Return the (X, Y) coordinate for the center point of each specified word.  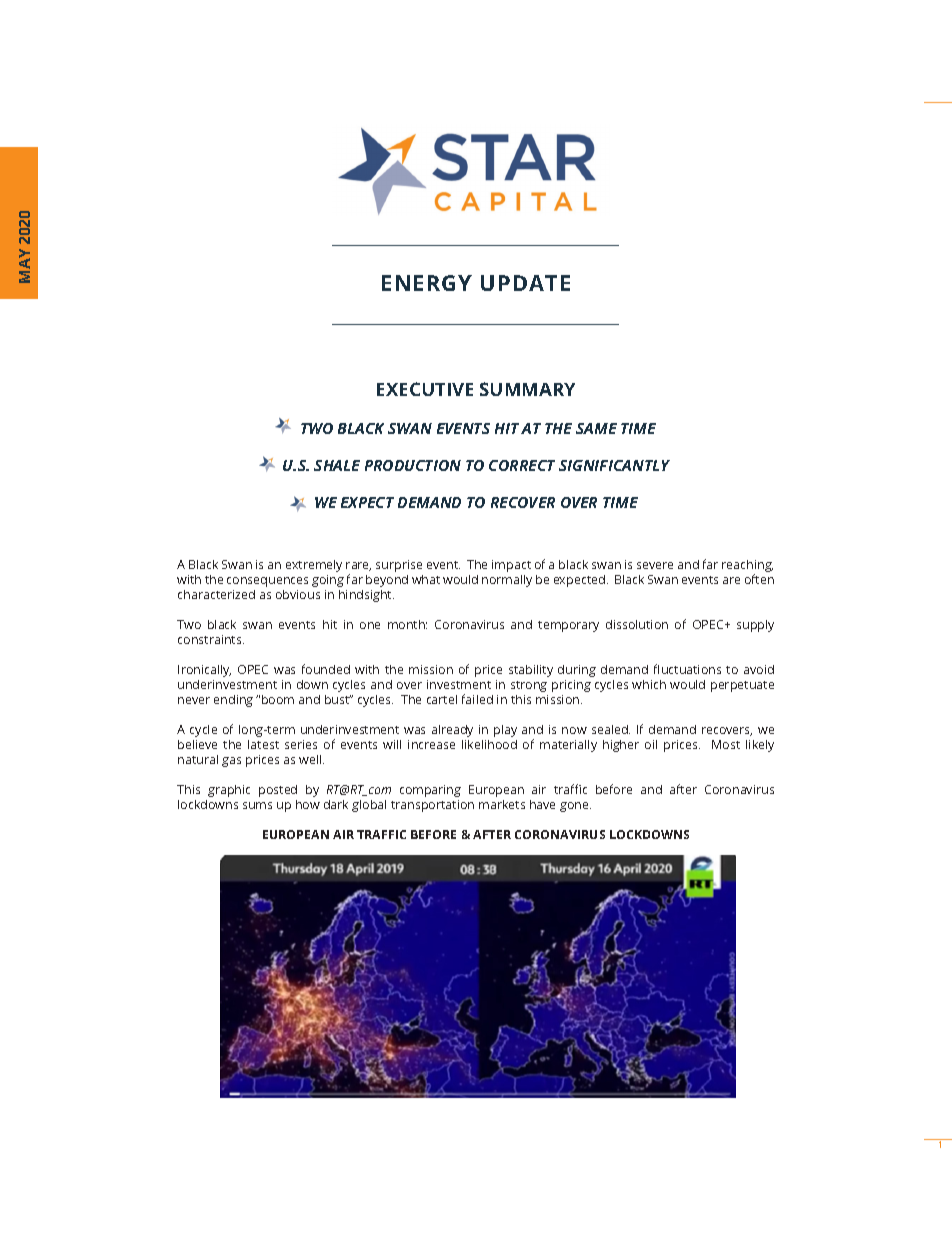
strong (529, 686)
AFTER (492, 834)
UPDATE (525, 283)
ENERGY (427, 283)
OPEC (709, 624)
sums (257, 805)
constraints (211, 639)
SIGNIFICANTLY (614, 465)
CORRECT (522, 465)
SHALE (337, 465)
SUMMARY (527, 389)
